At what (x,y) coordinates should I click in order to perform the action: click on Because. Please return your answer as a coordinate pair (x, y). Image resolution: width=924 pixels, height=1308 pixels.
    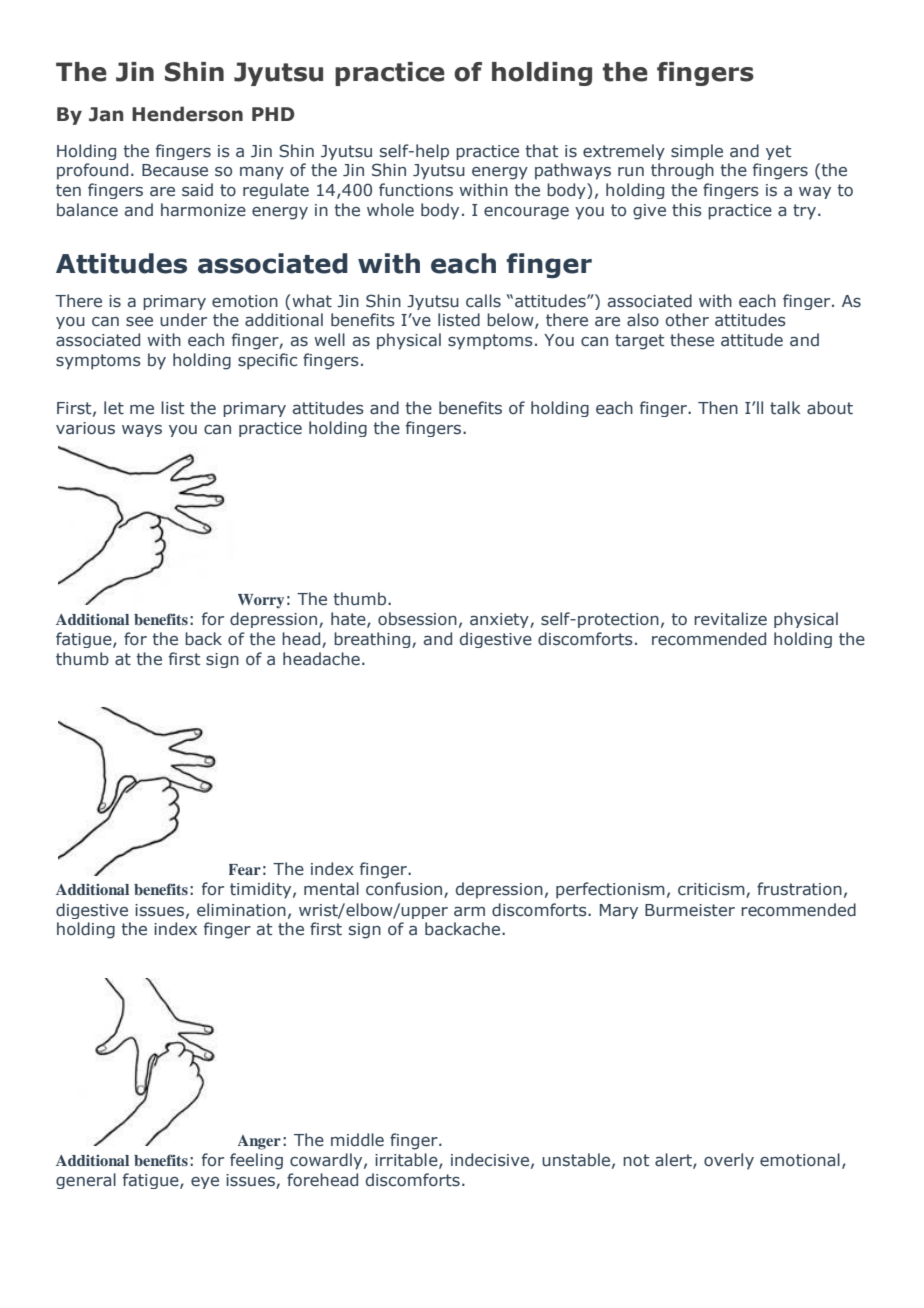
    Looking at the image, I should click on (175, 170).
